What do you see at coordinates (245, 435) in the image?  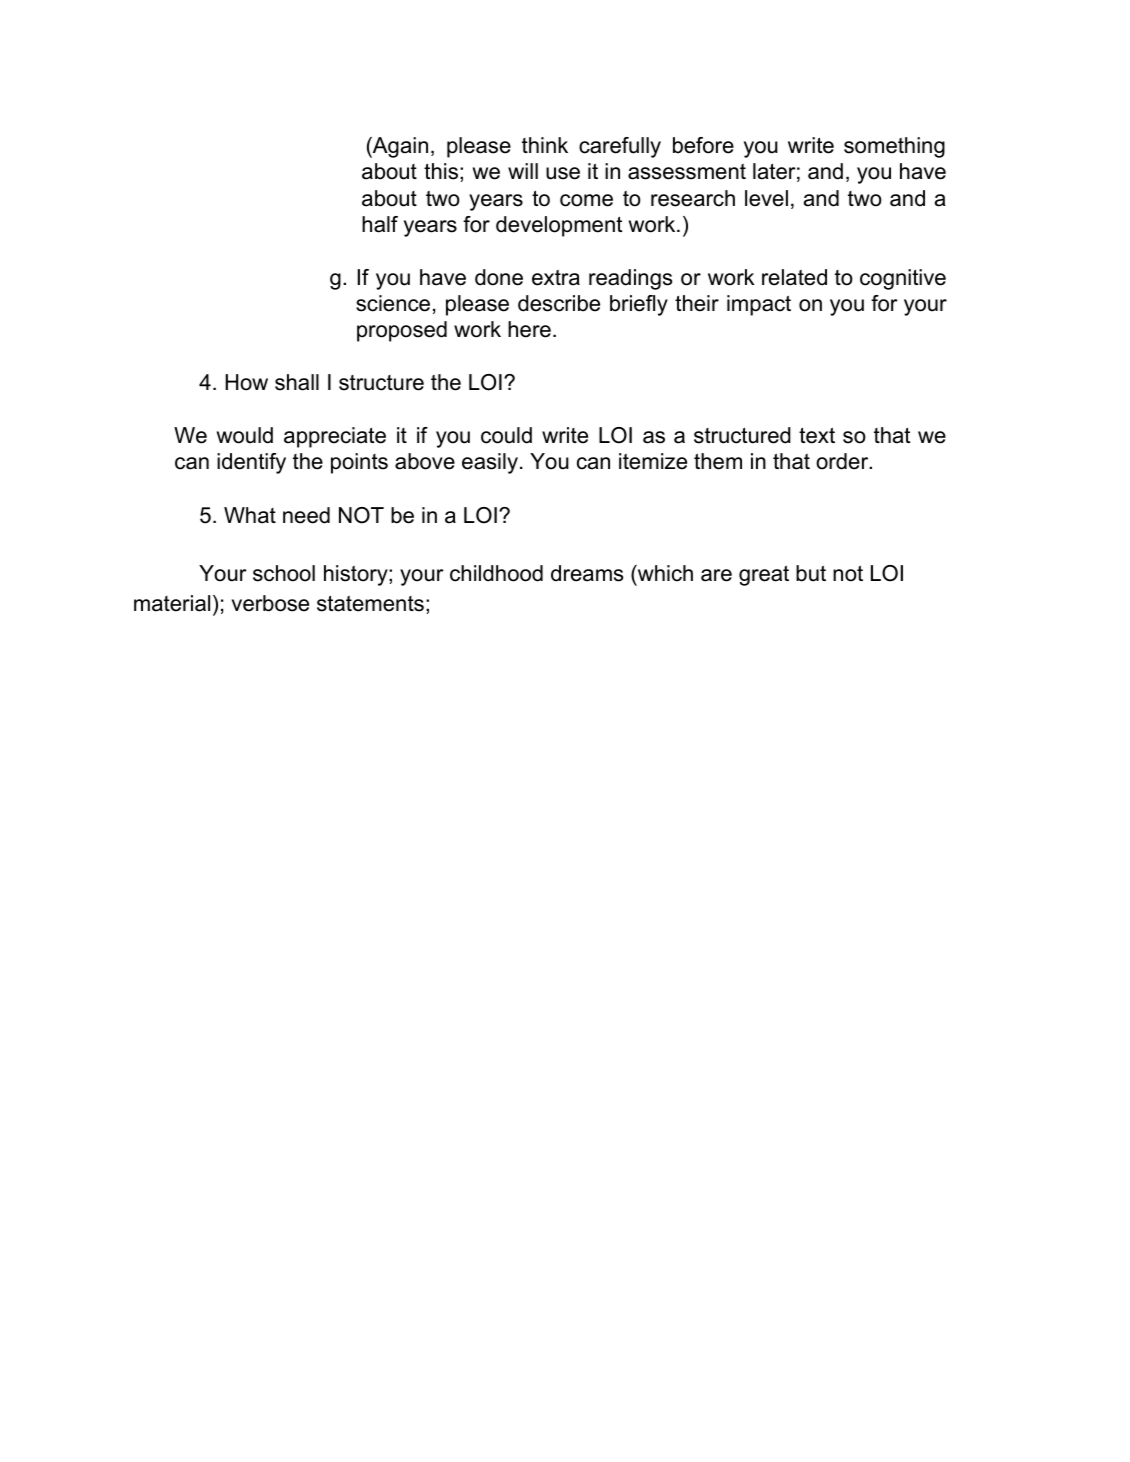 I see `would` at bounding box center [245, 435].
